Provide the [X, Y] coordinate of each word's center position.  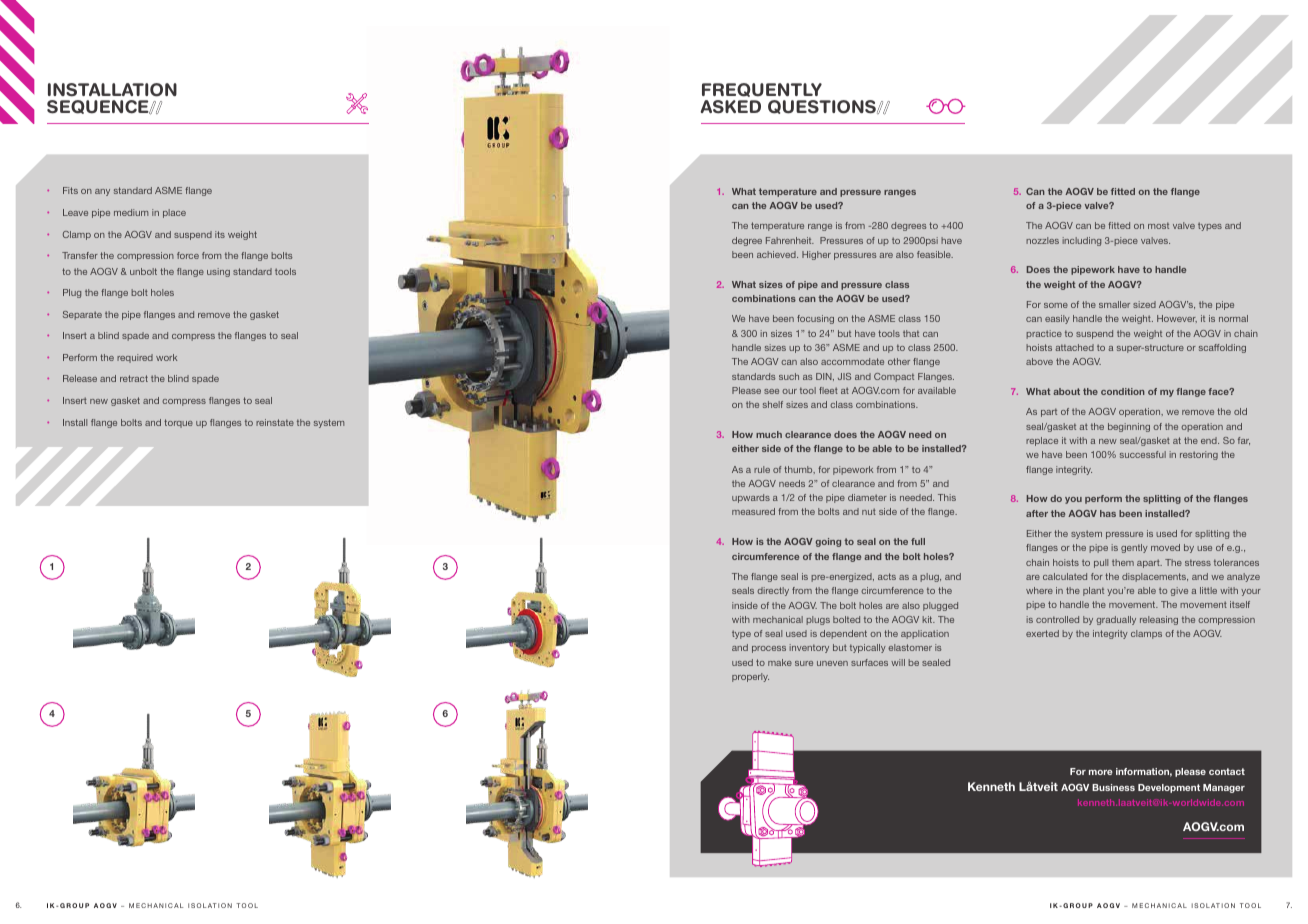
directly [773, 591]
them [1123, 562]
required [135, 358]
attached [1074, 347]
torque [178, 423]
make [780, 662]
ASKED [731, 107]
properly [750, 677]
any [102, 192]
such [789, 376]
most [1158, 225]
